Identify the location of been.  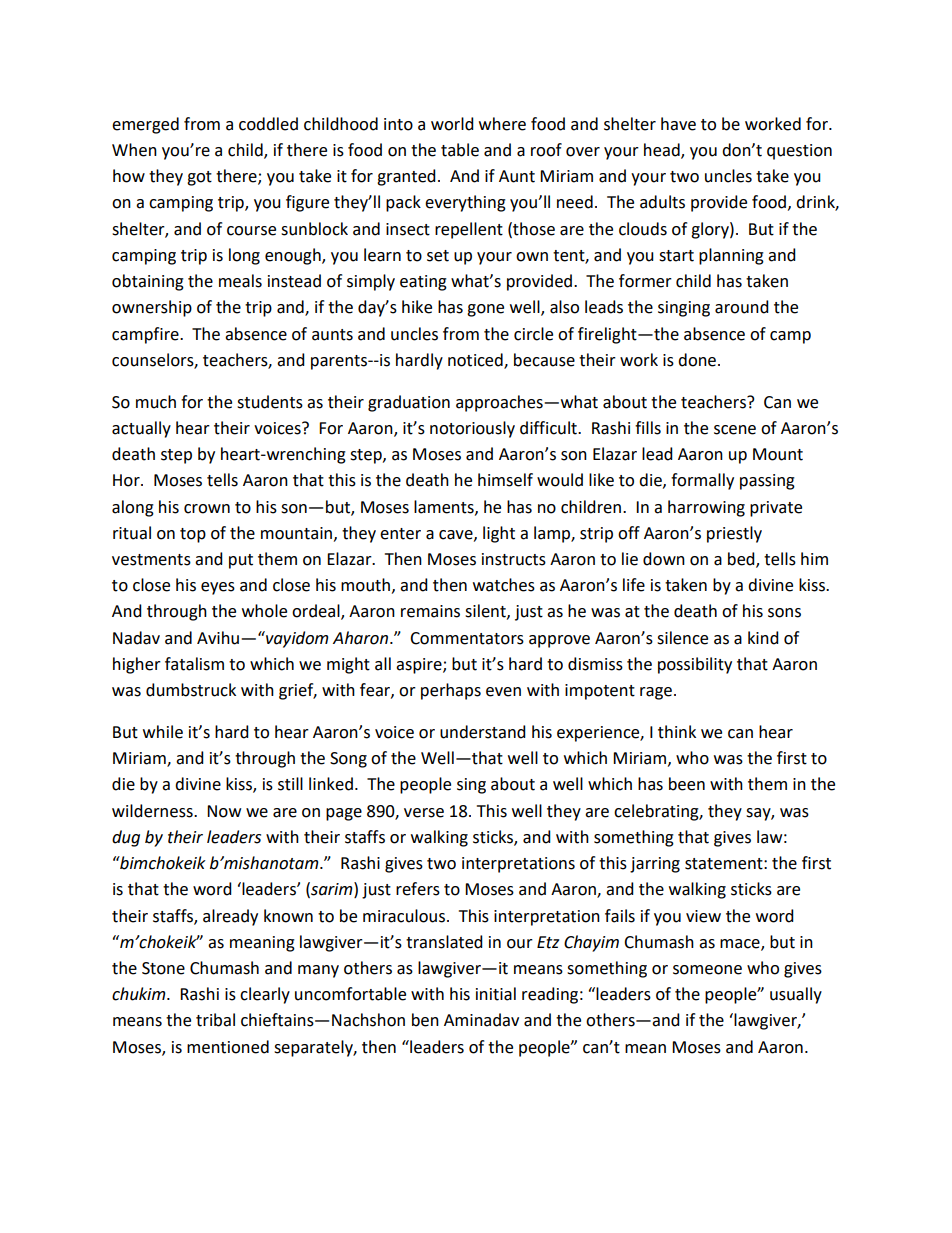
(687, 784).
